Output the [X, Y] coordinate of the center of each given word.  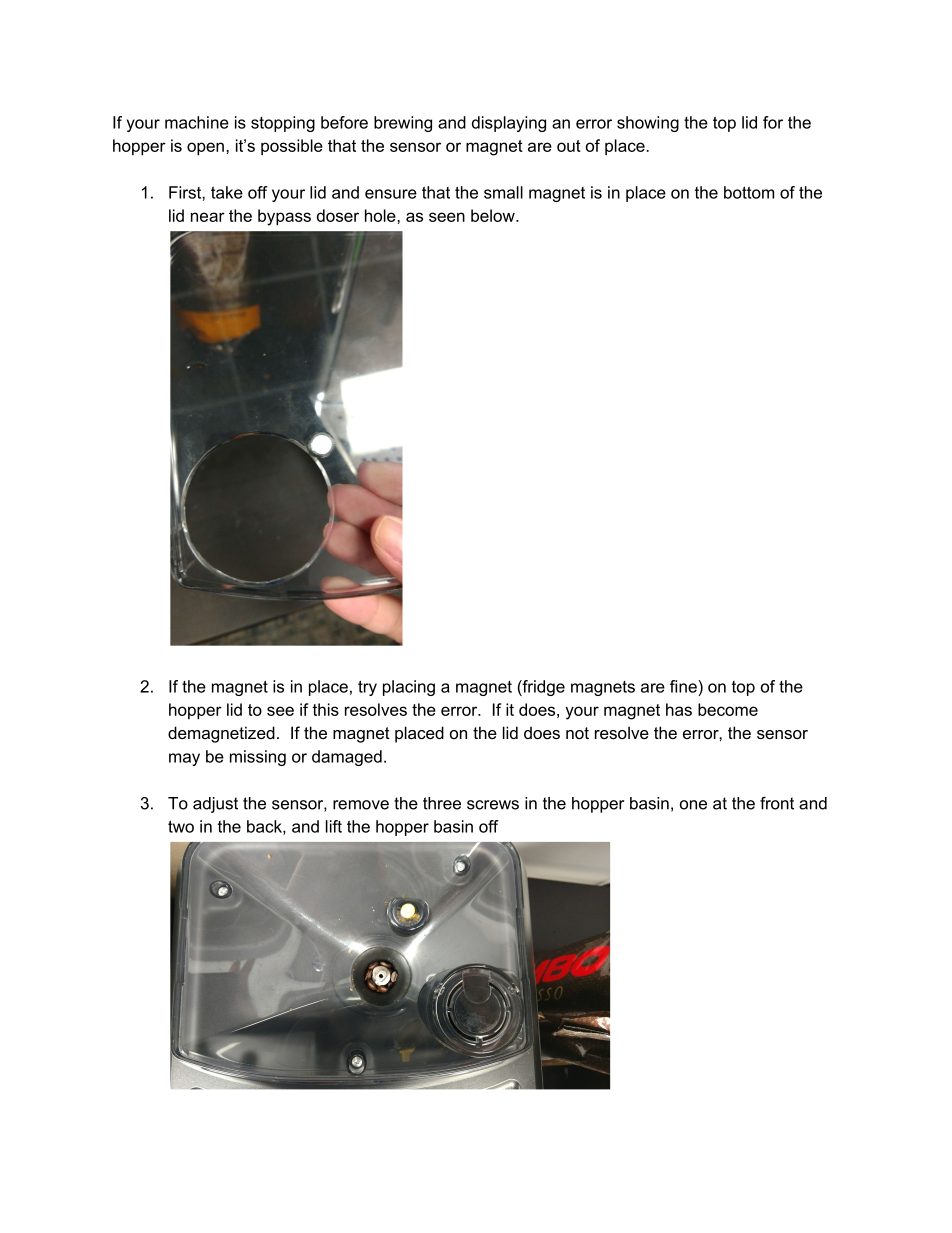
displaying [509, 124]
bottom [749, 192]
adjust [215, 805]
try [367, 688]
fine [684, 686]
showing [648, 124]
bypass [284, 217]
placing [409, 688]
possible [292, 147]
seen [447, 217]
